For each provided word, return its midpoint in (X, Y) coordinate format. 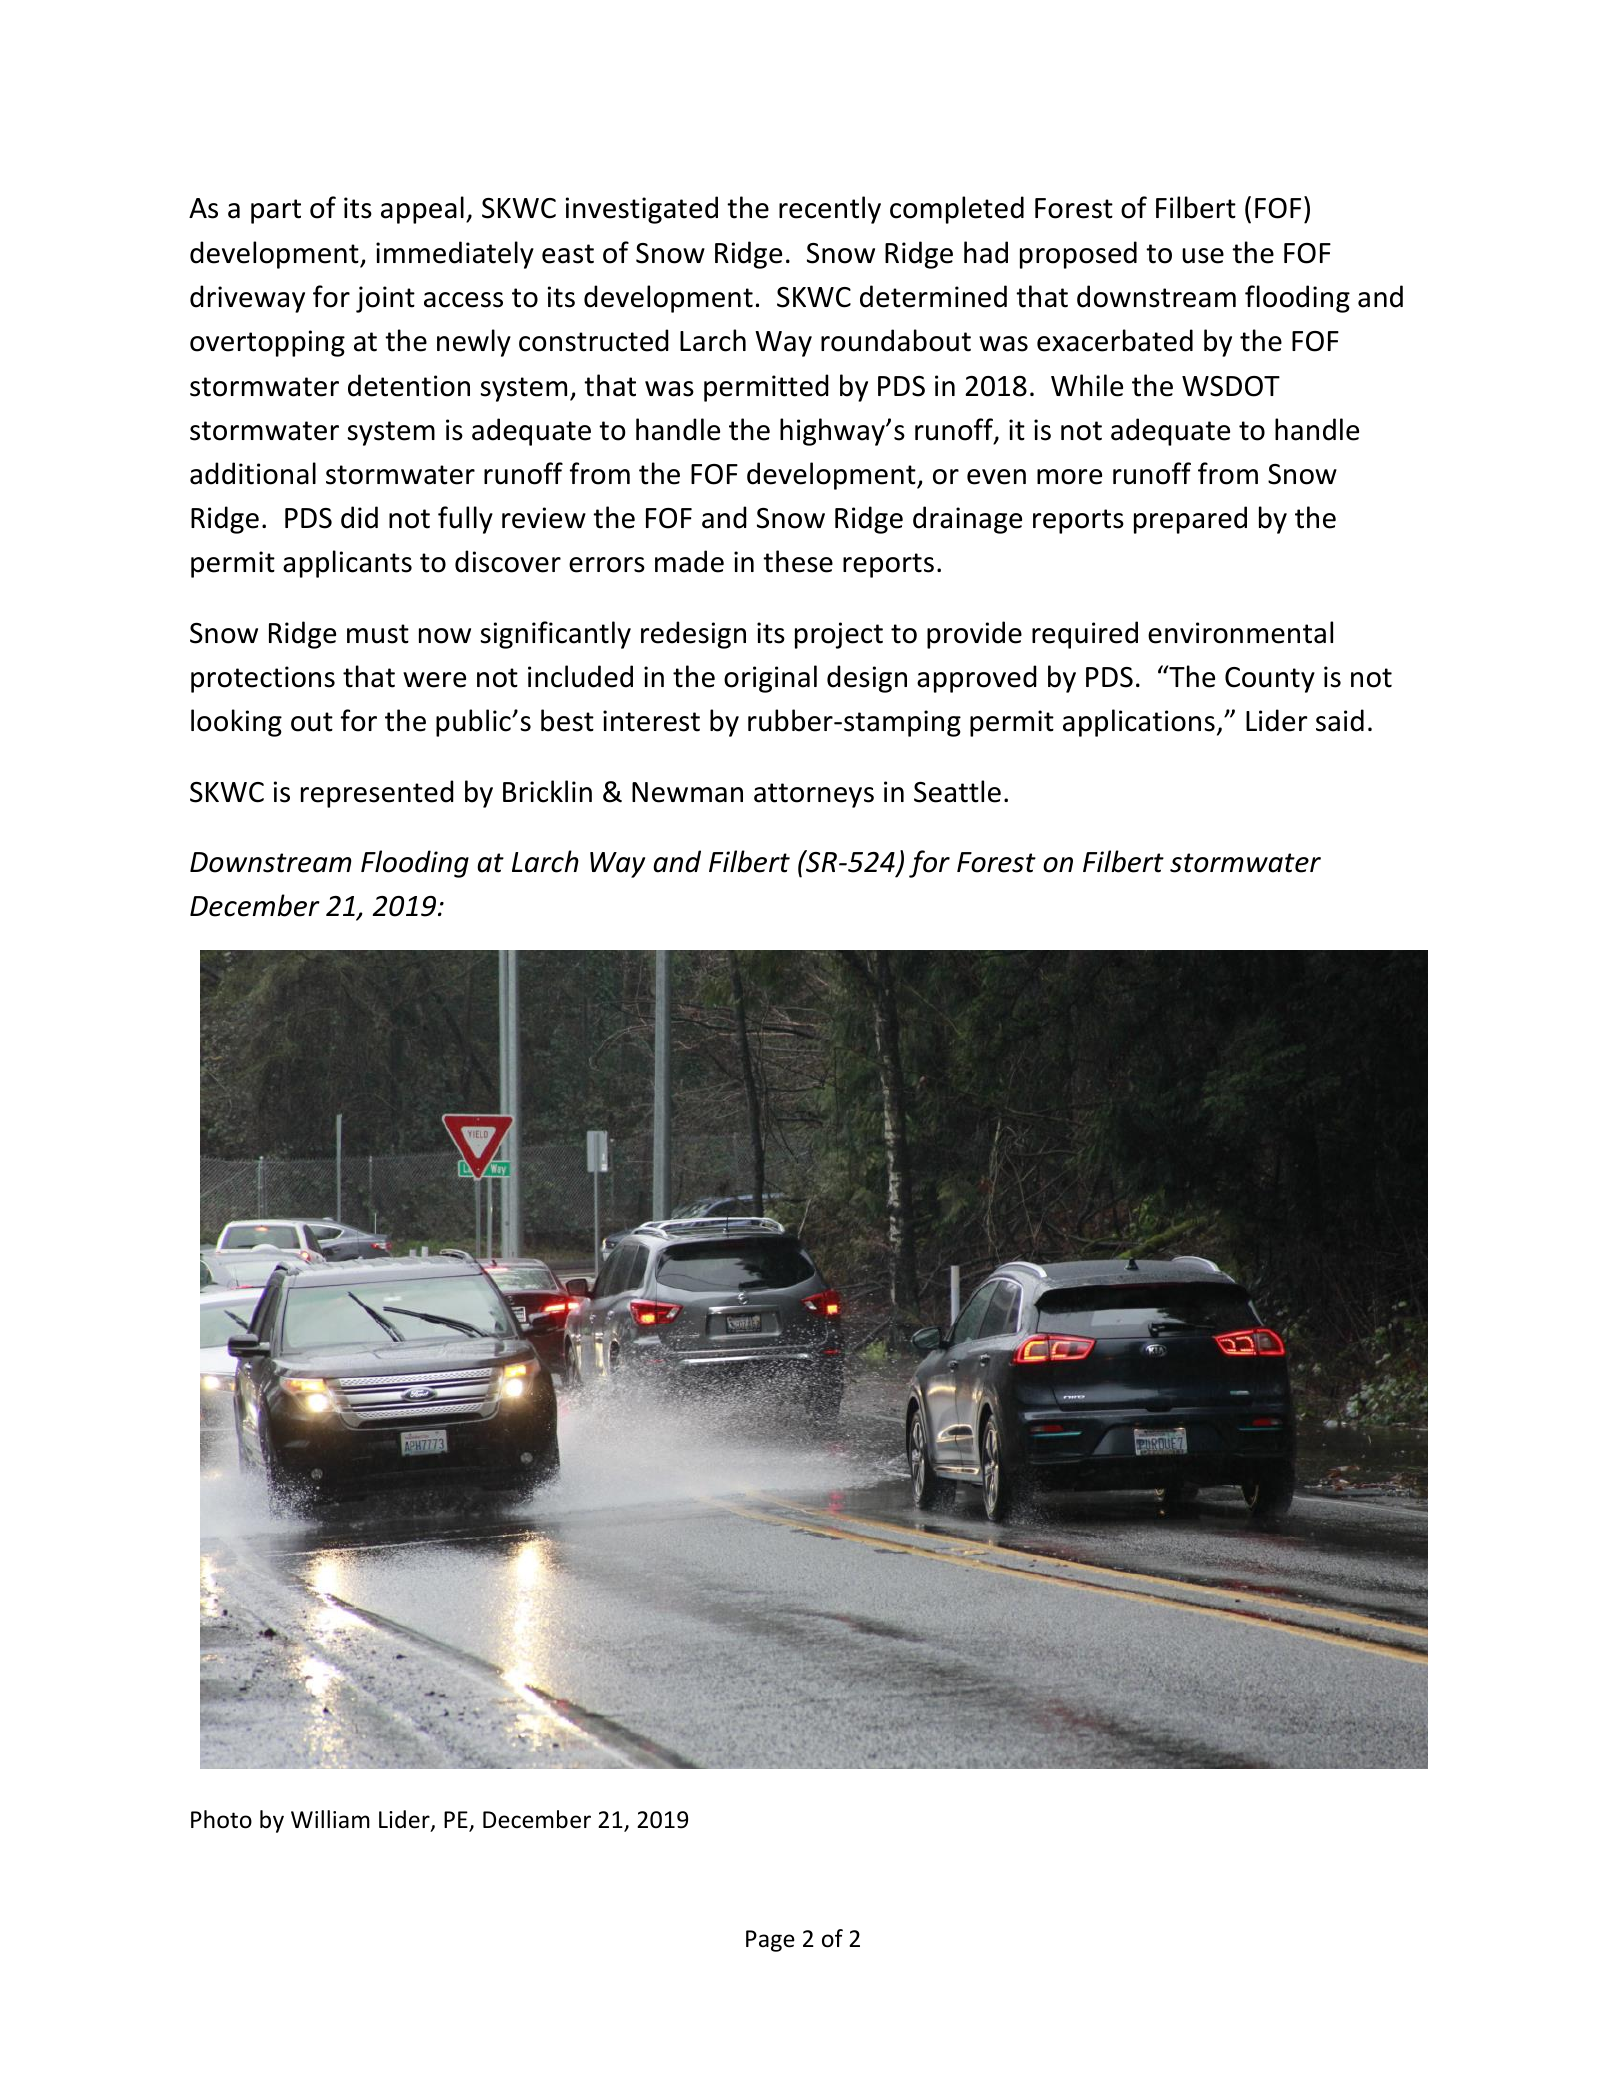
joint (385, 299)
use (1203, 256)
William (330, 1819)
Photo (221, 1819)
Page (770, 1941)
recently (830, 210)
